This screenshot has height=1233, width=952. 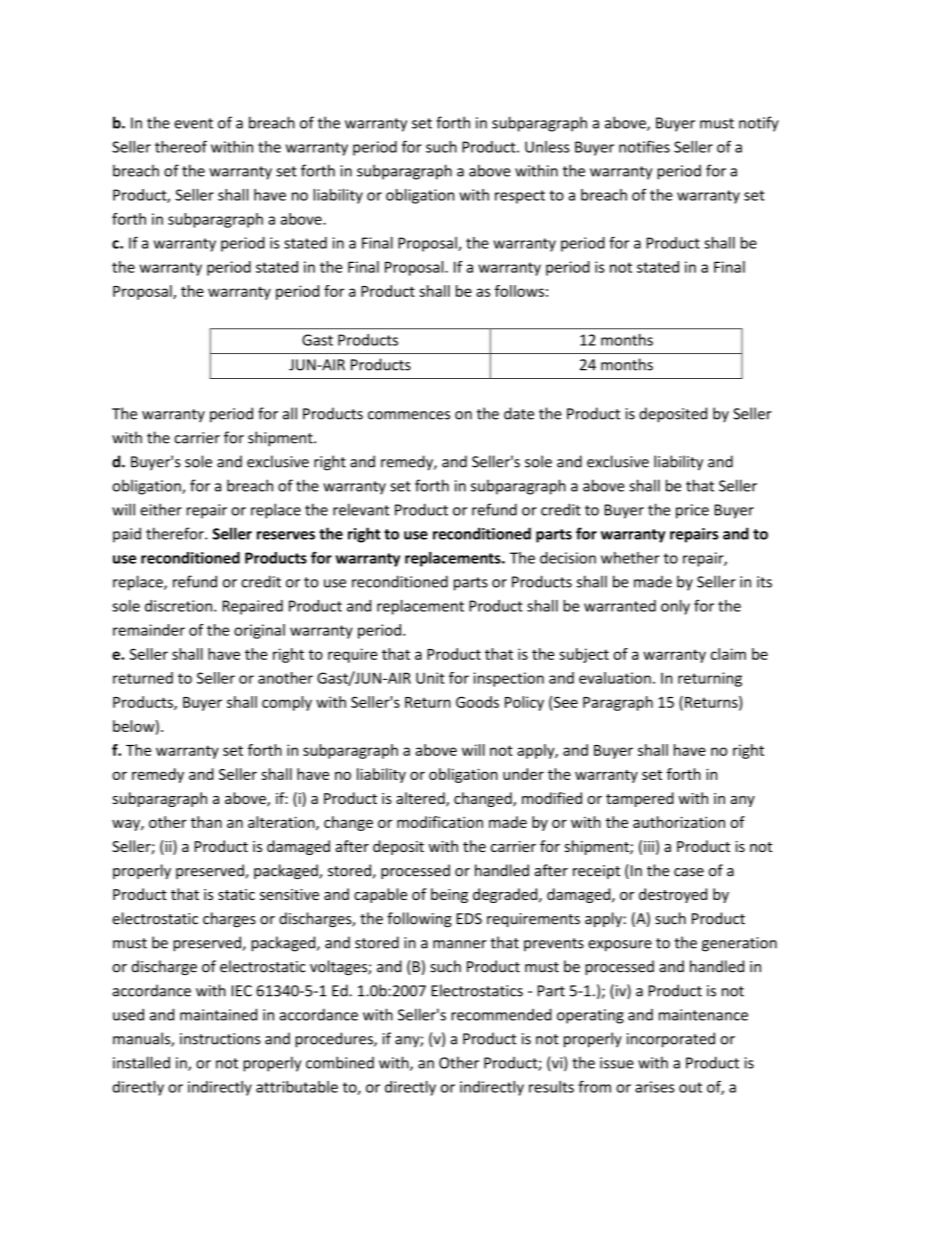 What do you see at coordinates (220, 1039) in the screenshot?
I see `instructions` at bounding box center [220, 1039].
